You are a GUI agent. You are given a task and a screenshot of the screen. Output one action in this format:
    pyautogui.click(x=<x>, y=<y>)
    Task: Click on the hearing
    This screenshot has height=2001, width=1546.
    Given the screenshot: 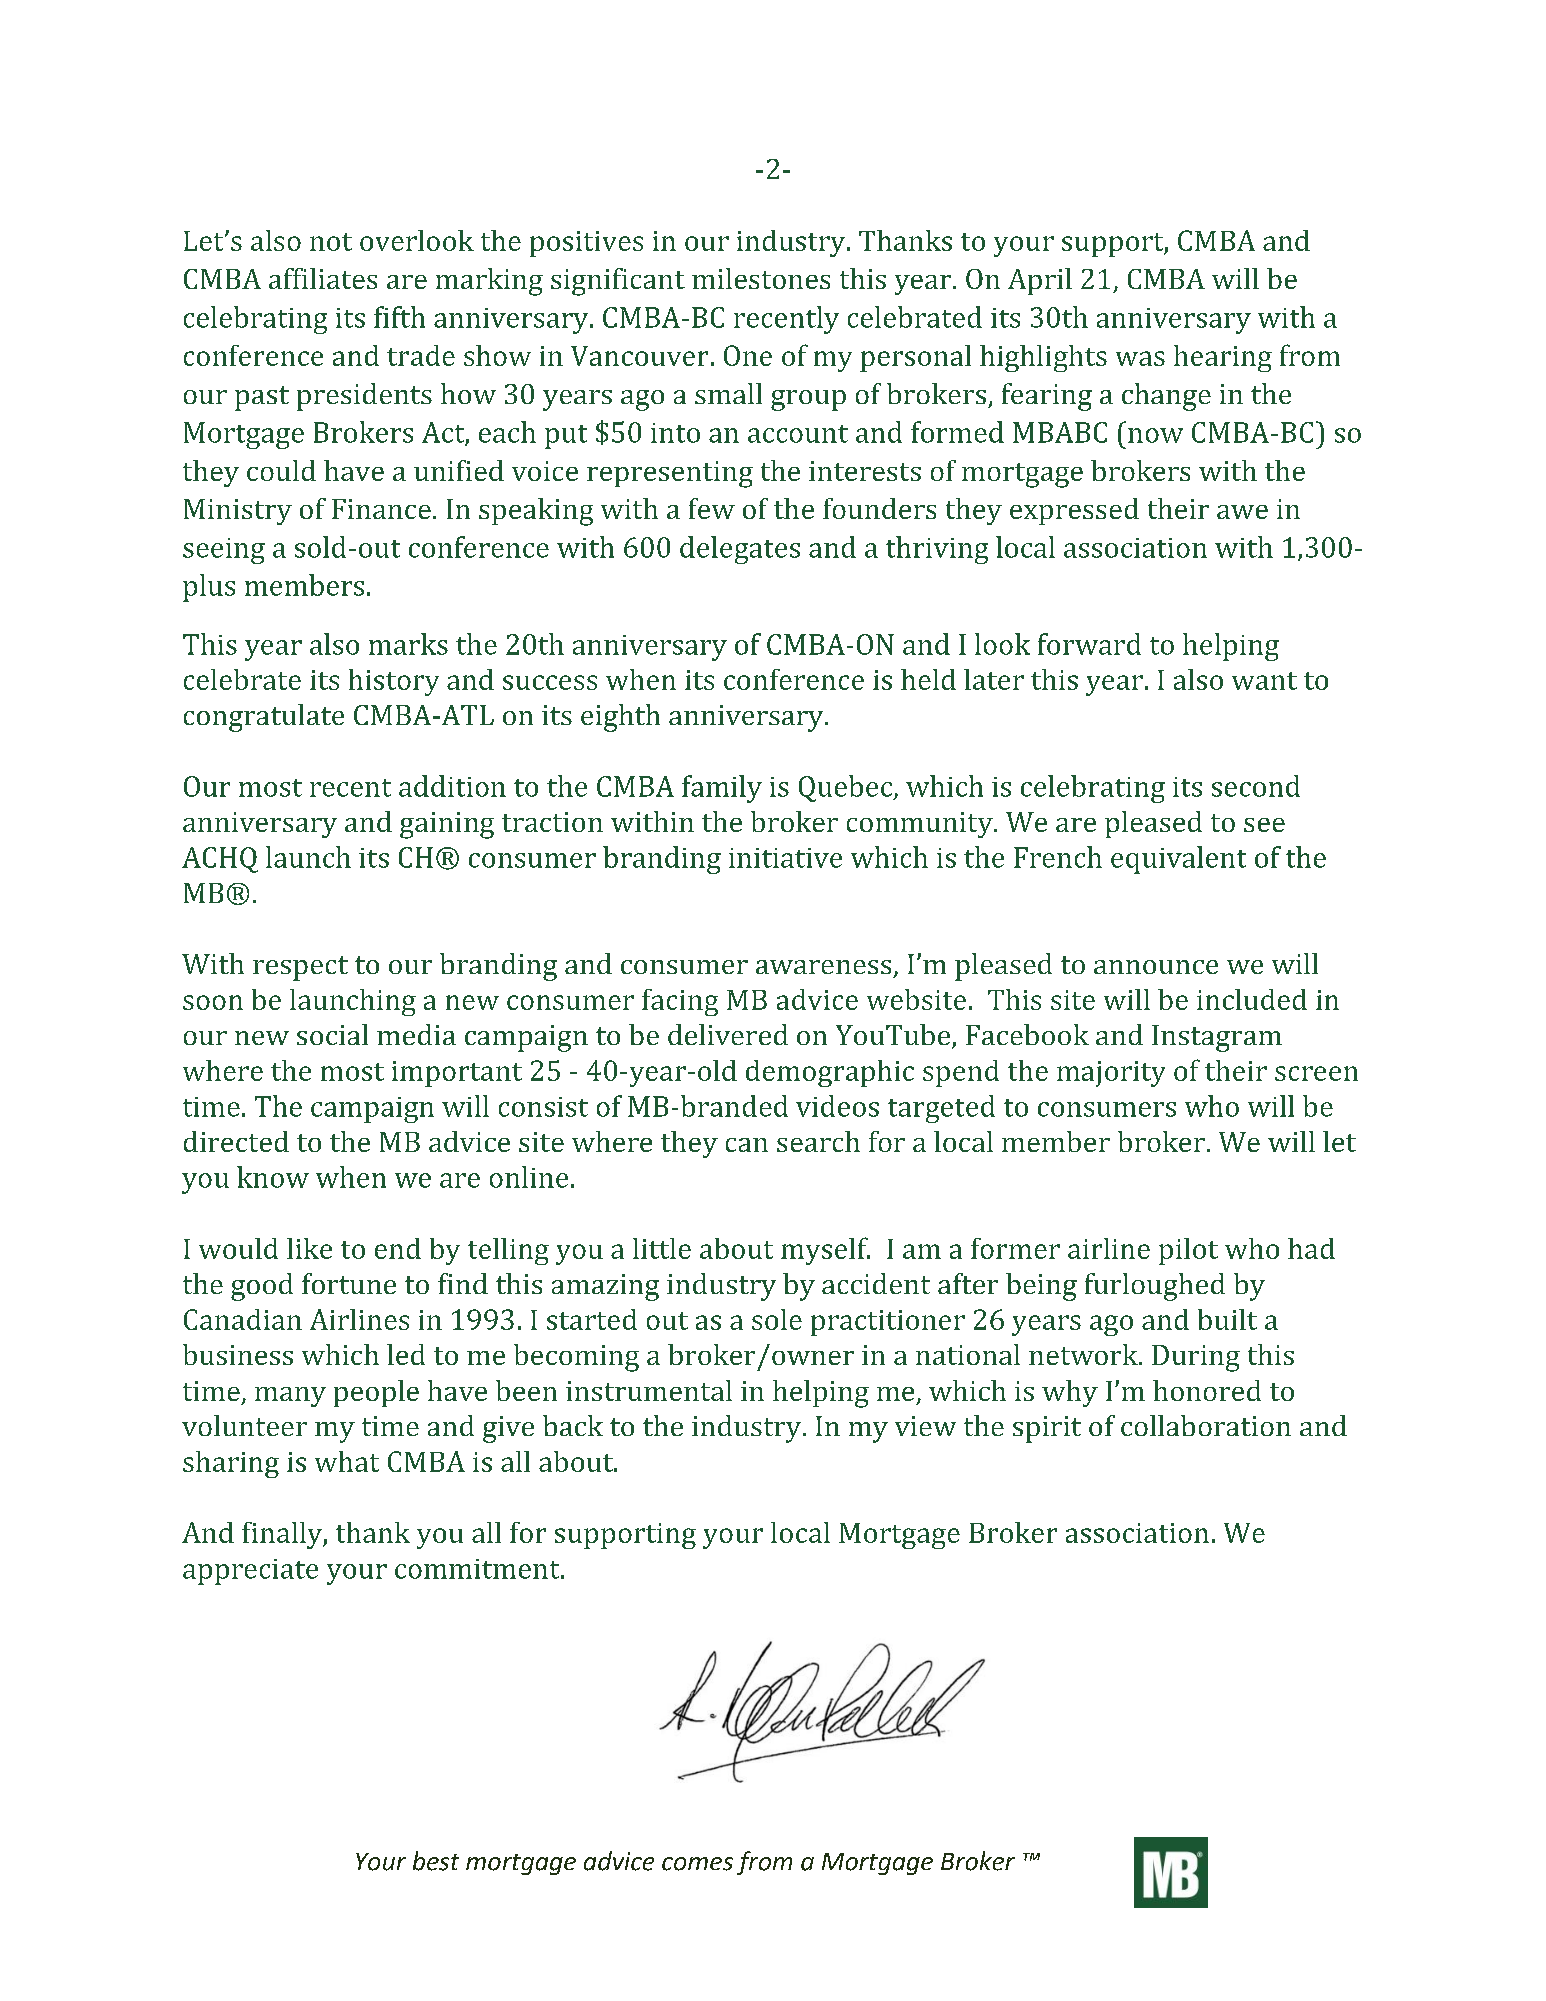 What is the action you would take?
    pyautogui.click(x=1223, y=358)
